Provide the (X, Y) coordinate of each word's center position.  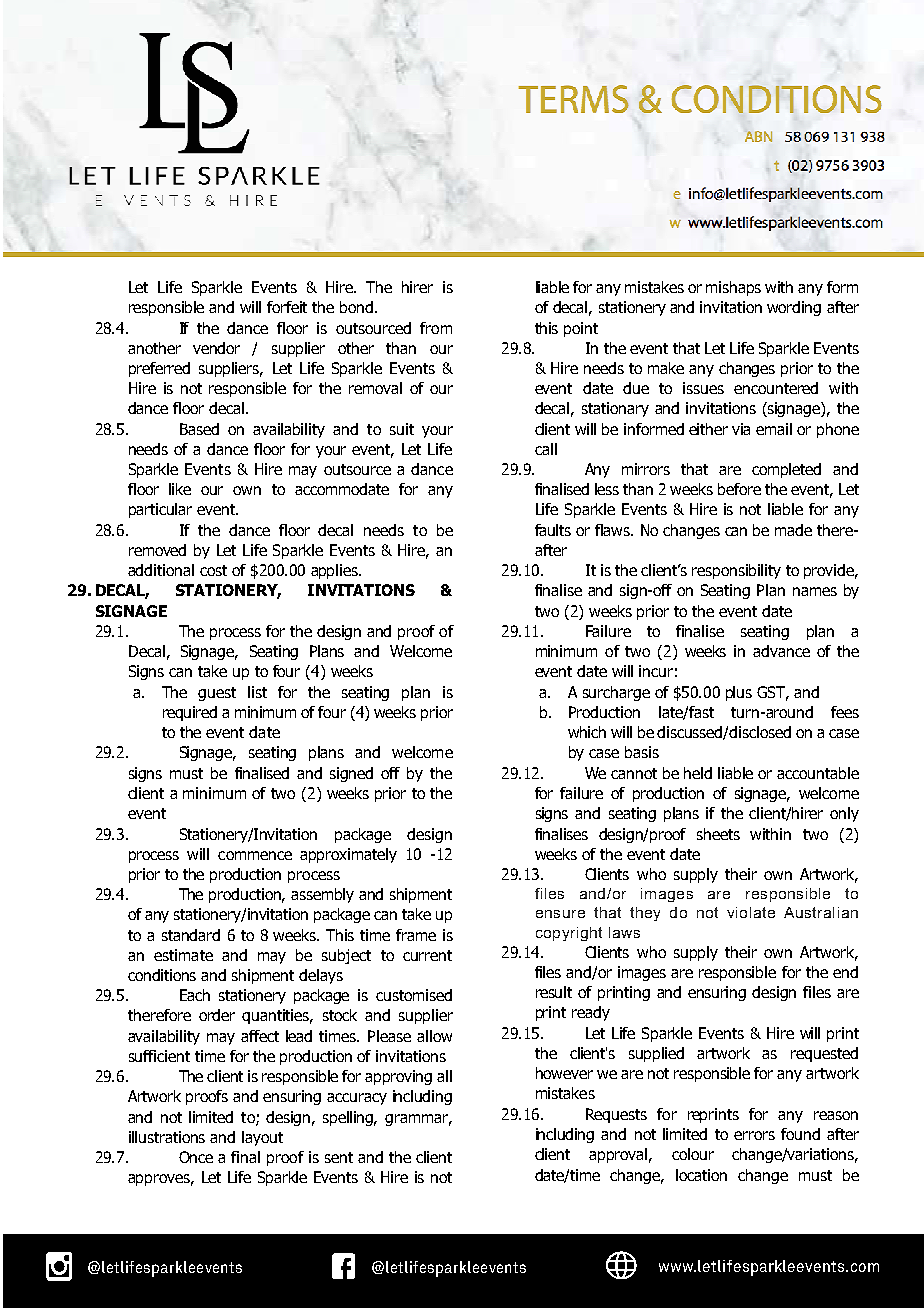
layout (262, 1138)
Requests (616, 1115)
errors (754, 1135)
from (436, 328)
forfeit (287, 307)
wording (794, 308)
